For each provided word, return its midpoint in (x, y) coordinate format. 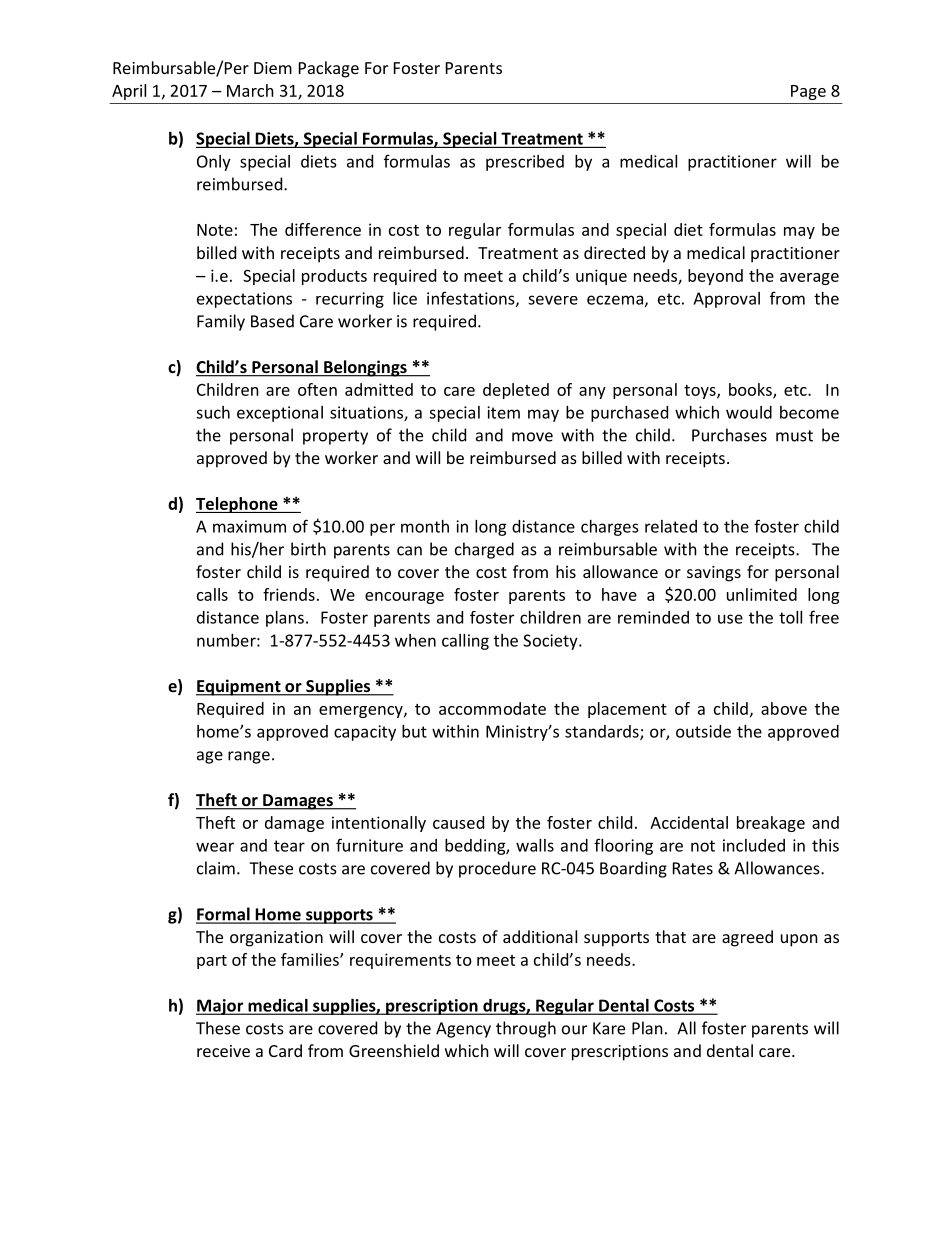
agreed (747, 938)
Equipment (239, 687)
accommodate (492, 708)
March (250, 90)
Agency (463, 1030)
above (784, 708)
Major (221, 1007)
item (503, 412)
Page (808, 92)
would (749, 412)
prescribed (525, 163)
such (213, 412)
